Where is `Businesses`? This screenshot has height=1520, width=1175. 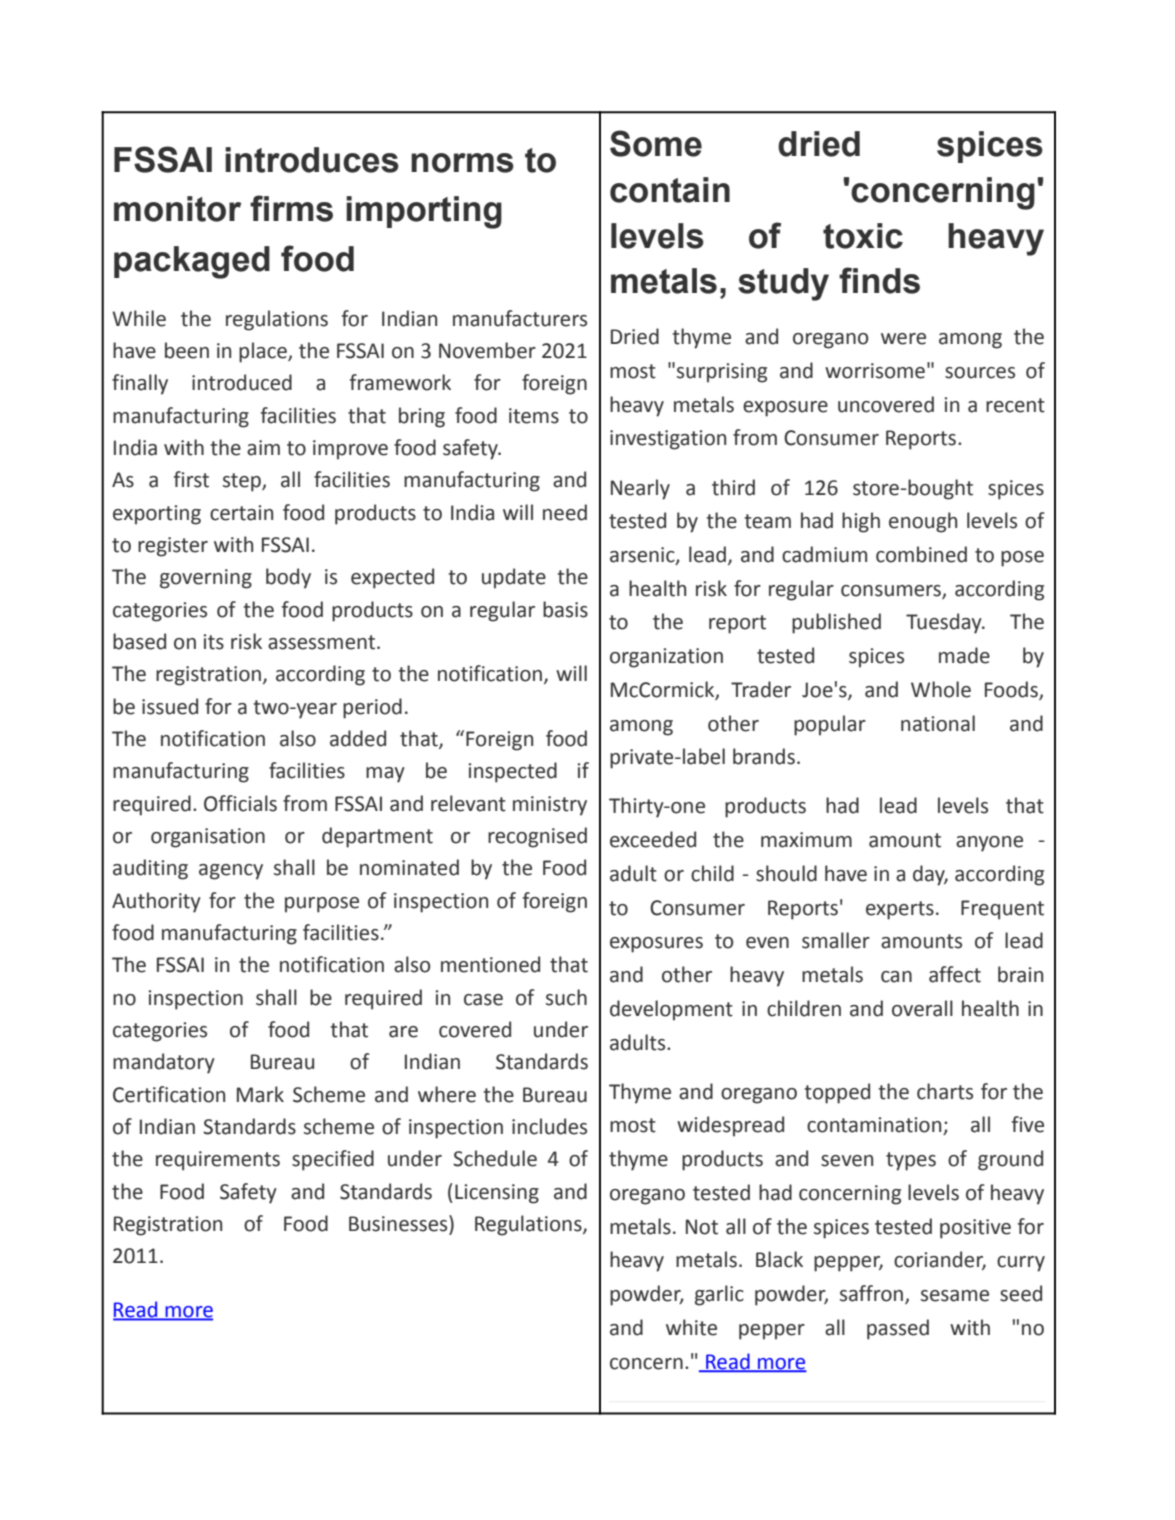 Businesses is located at coordinates (399, 1224).
